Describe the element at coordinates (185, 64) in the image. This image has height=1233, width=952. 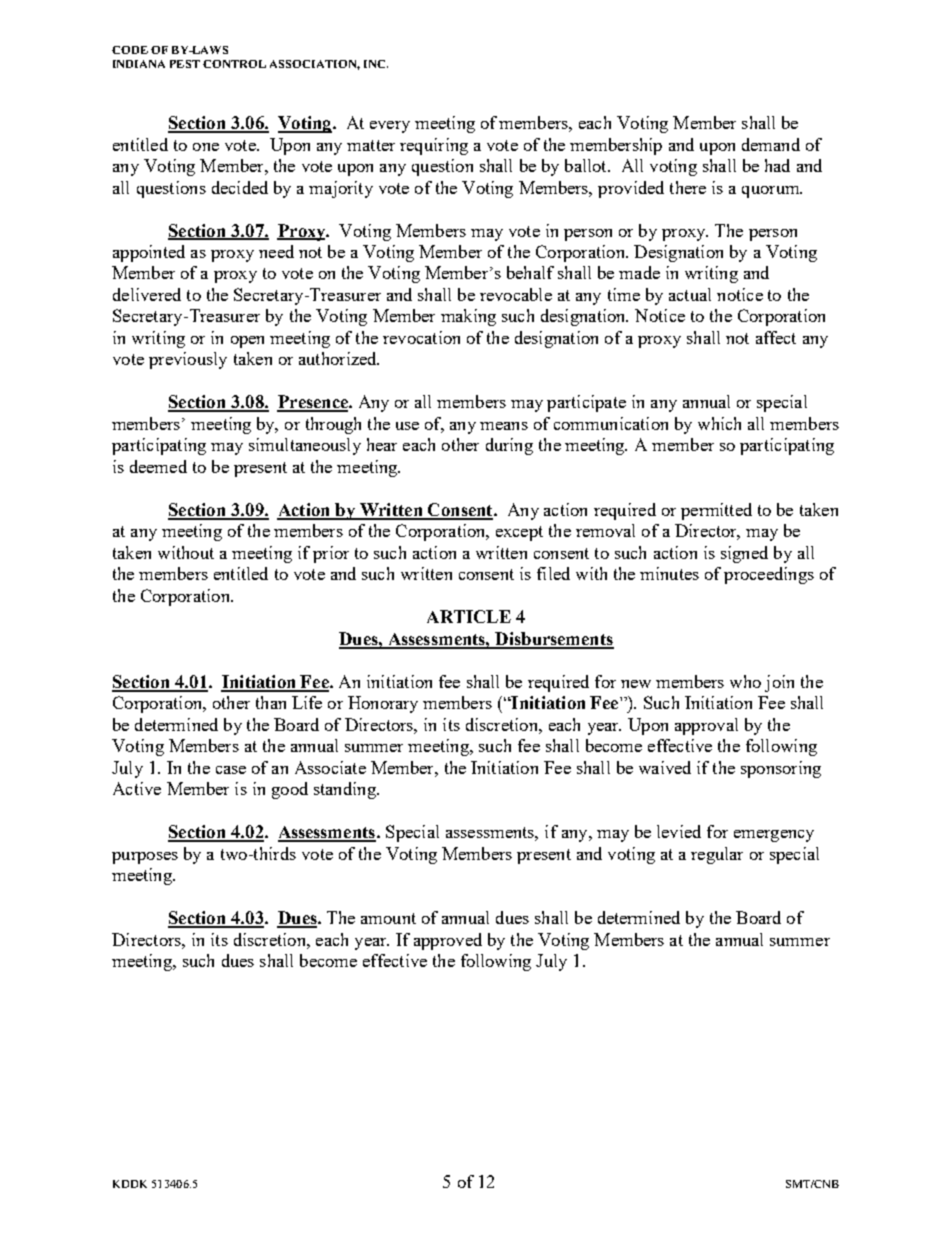
I see `PEST` at that location.
